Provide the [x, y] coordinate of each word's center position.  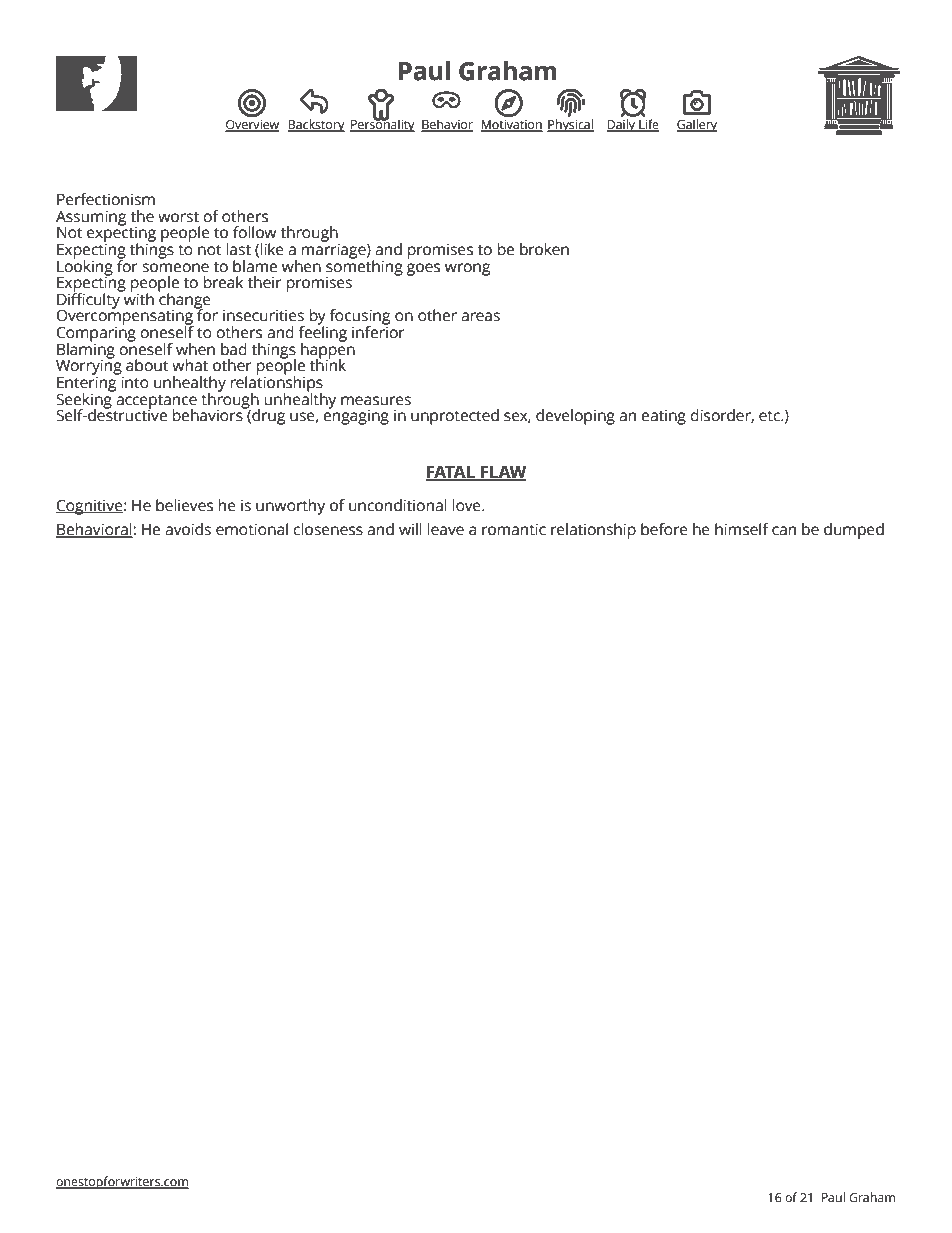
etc [770, 416]
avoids [188, 529]
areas [480, 317]
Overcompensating [125, 318]
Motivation [511, 126]
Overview [252, 126]
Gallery [697, 125]
